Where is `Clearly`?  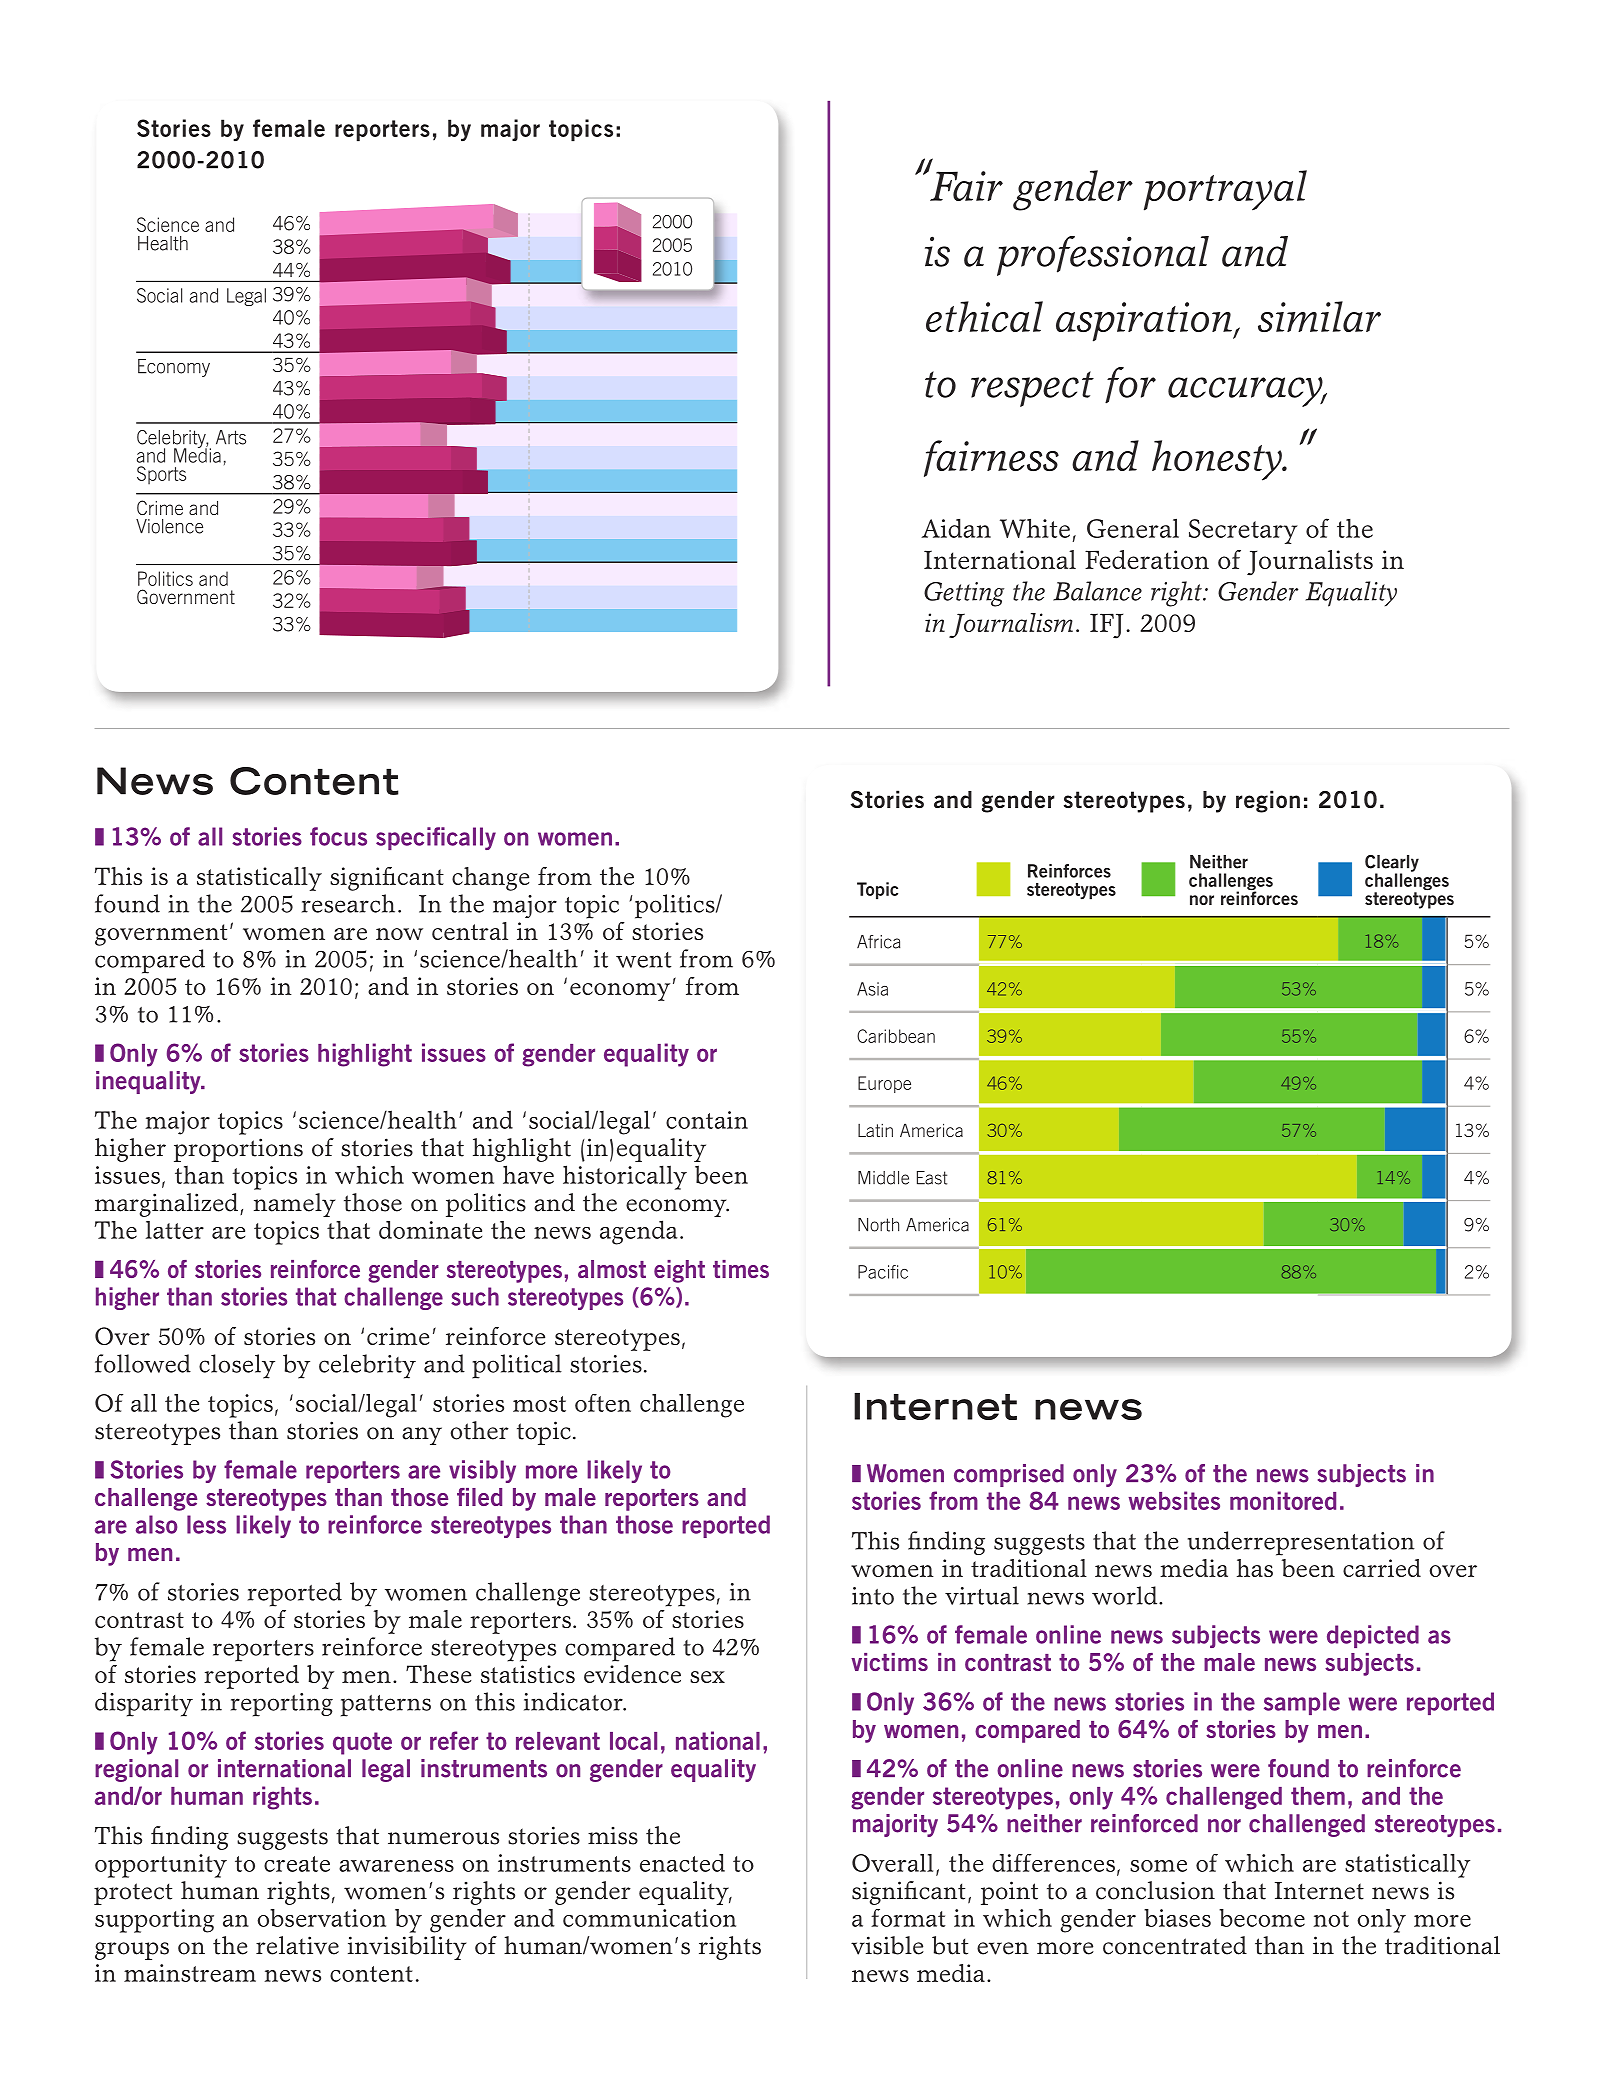
Clearly is located at coordinates (1392, 864).
